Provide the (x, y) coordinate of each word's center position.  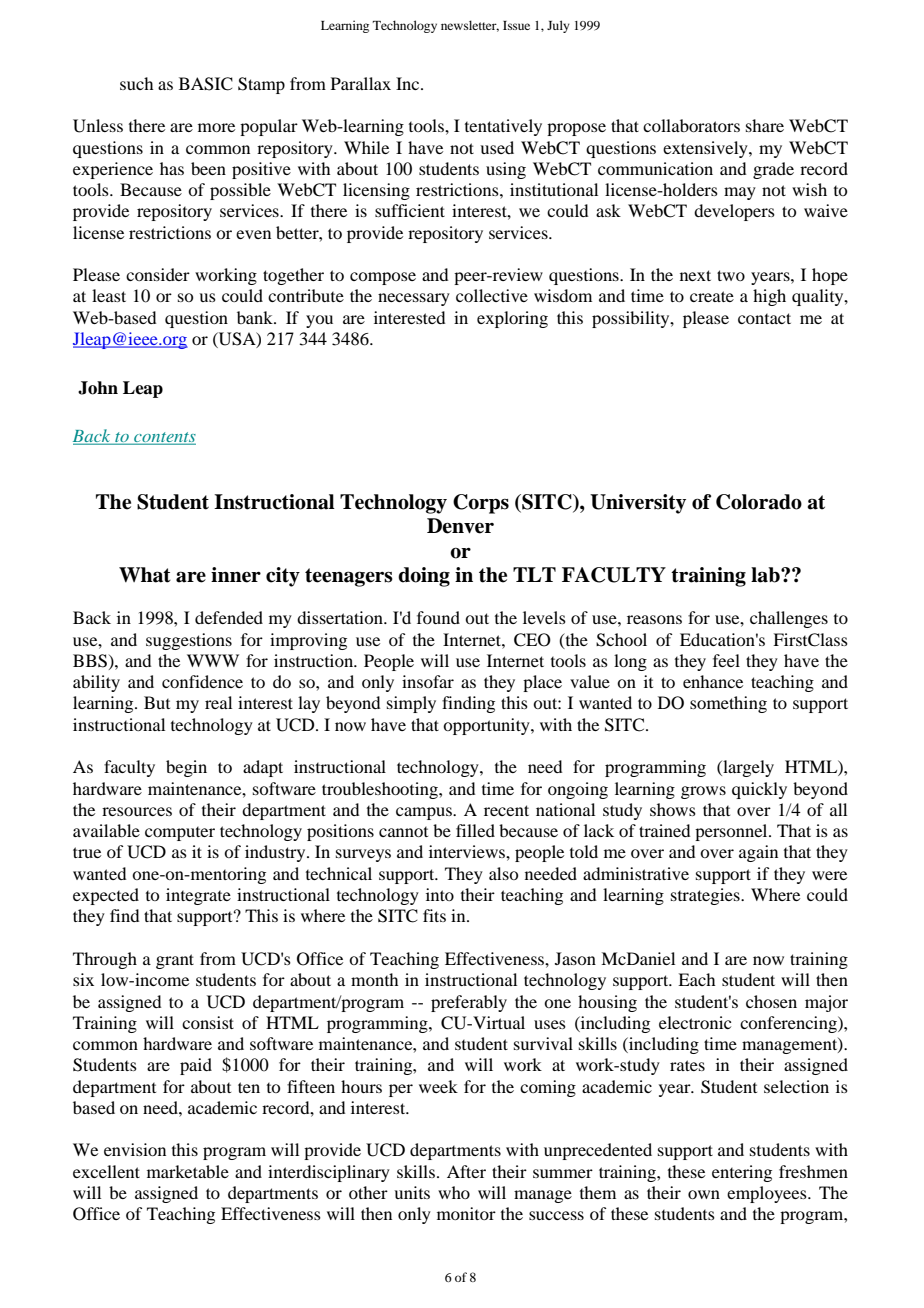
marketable (188, 1171)
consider (158, 274)
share (765, 125)
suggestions (189, 641)
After (466, 1171)
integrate (198, 896)
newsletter (470, 26)
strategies (706, 896)
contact (764, 318)
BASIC (206, 84)
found (438, 617)
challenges (789, 619)
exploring (512, 319)
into (440, 894)
